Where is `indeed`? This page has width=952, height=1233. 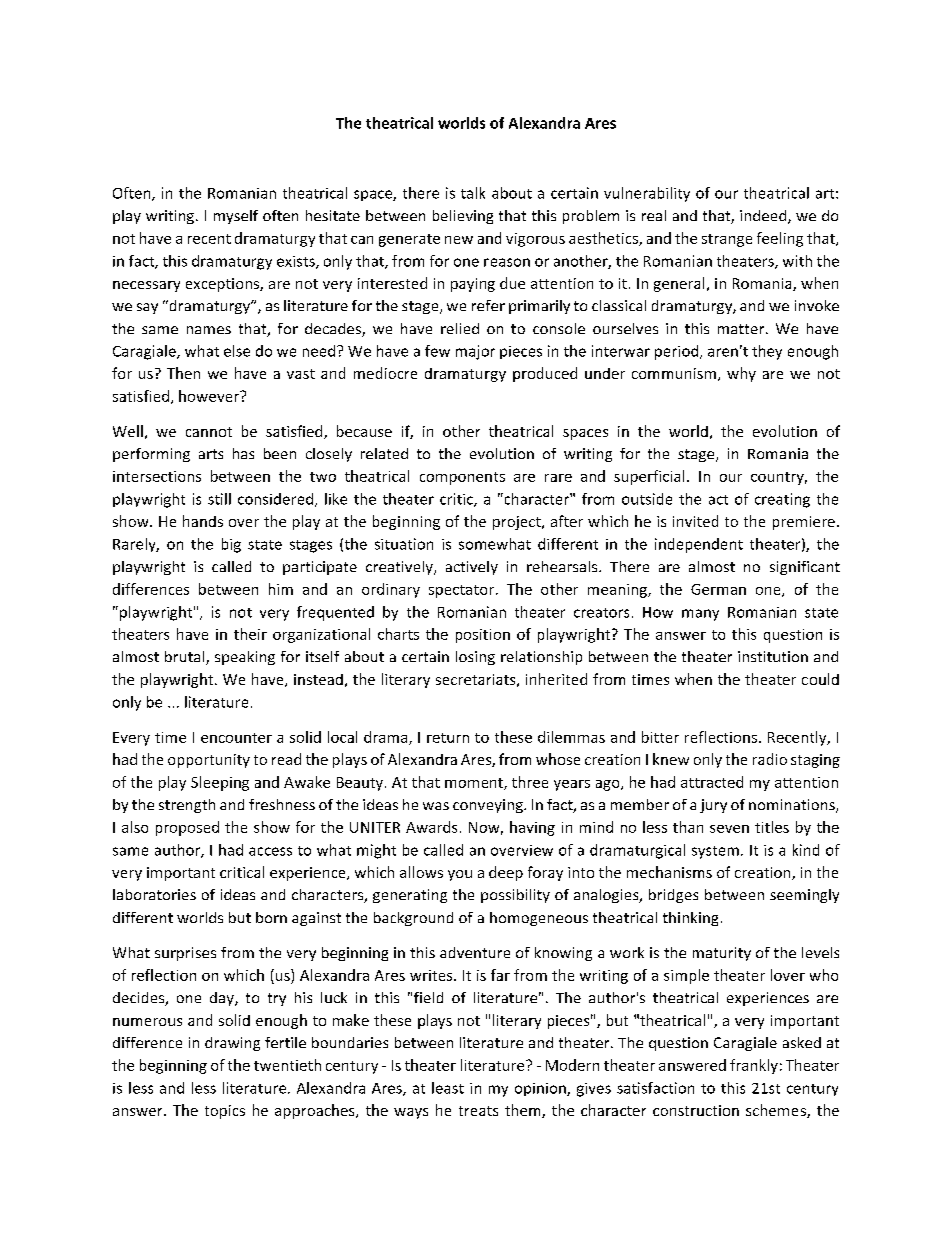 indeed is located at coordinates (764, 217).
